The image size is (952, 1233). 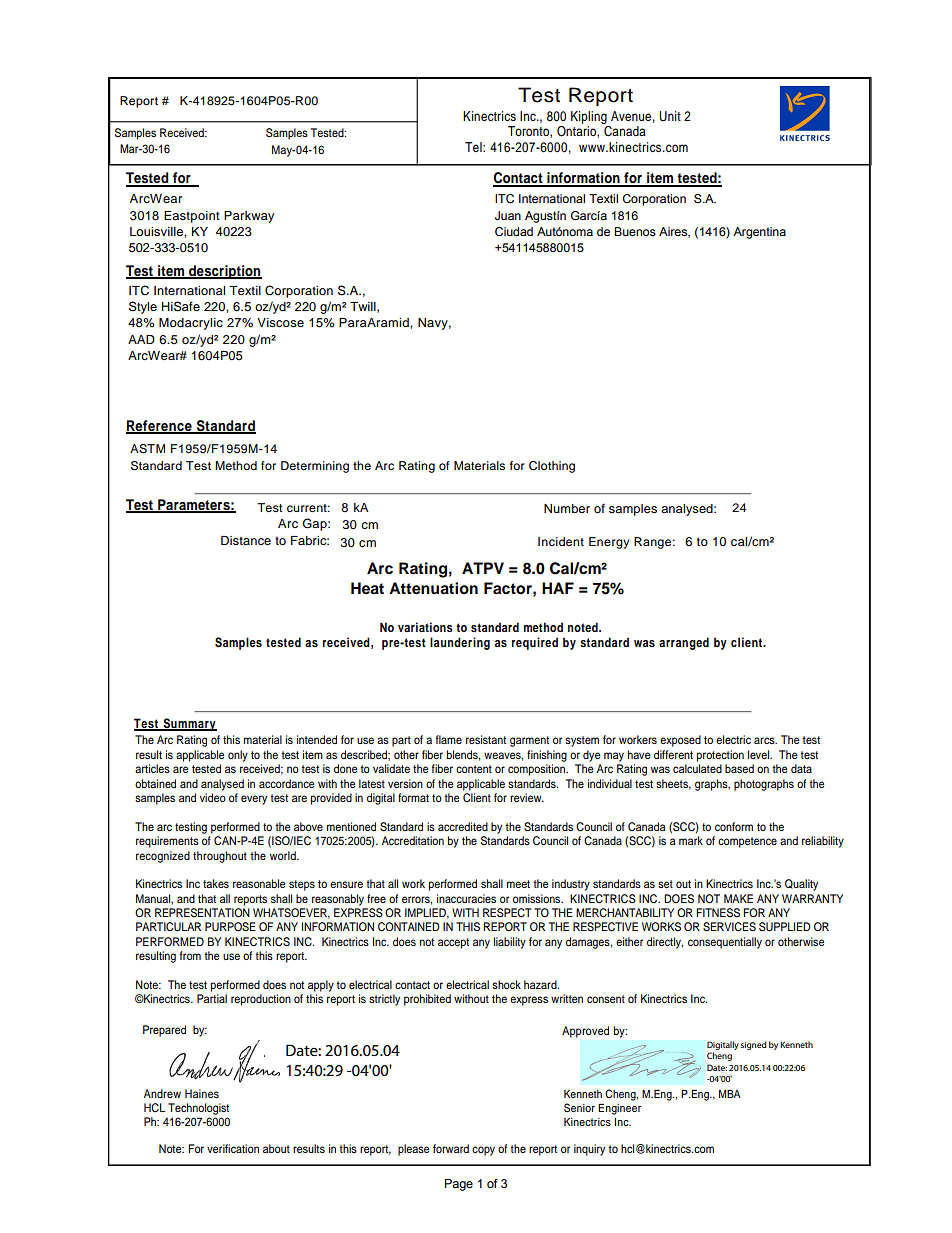 What do you see at coordinates (483, 1151) in the document?
I see `copy` at bounding box center [483, 1151].
